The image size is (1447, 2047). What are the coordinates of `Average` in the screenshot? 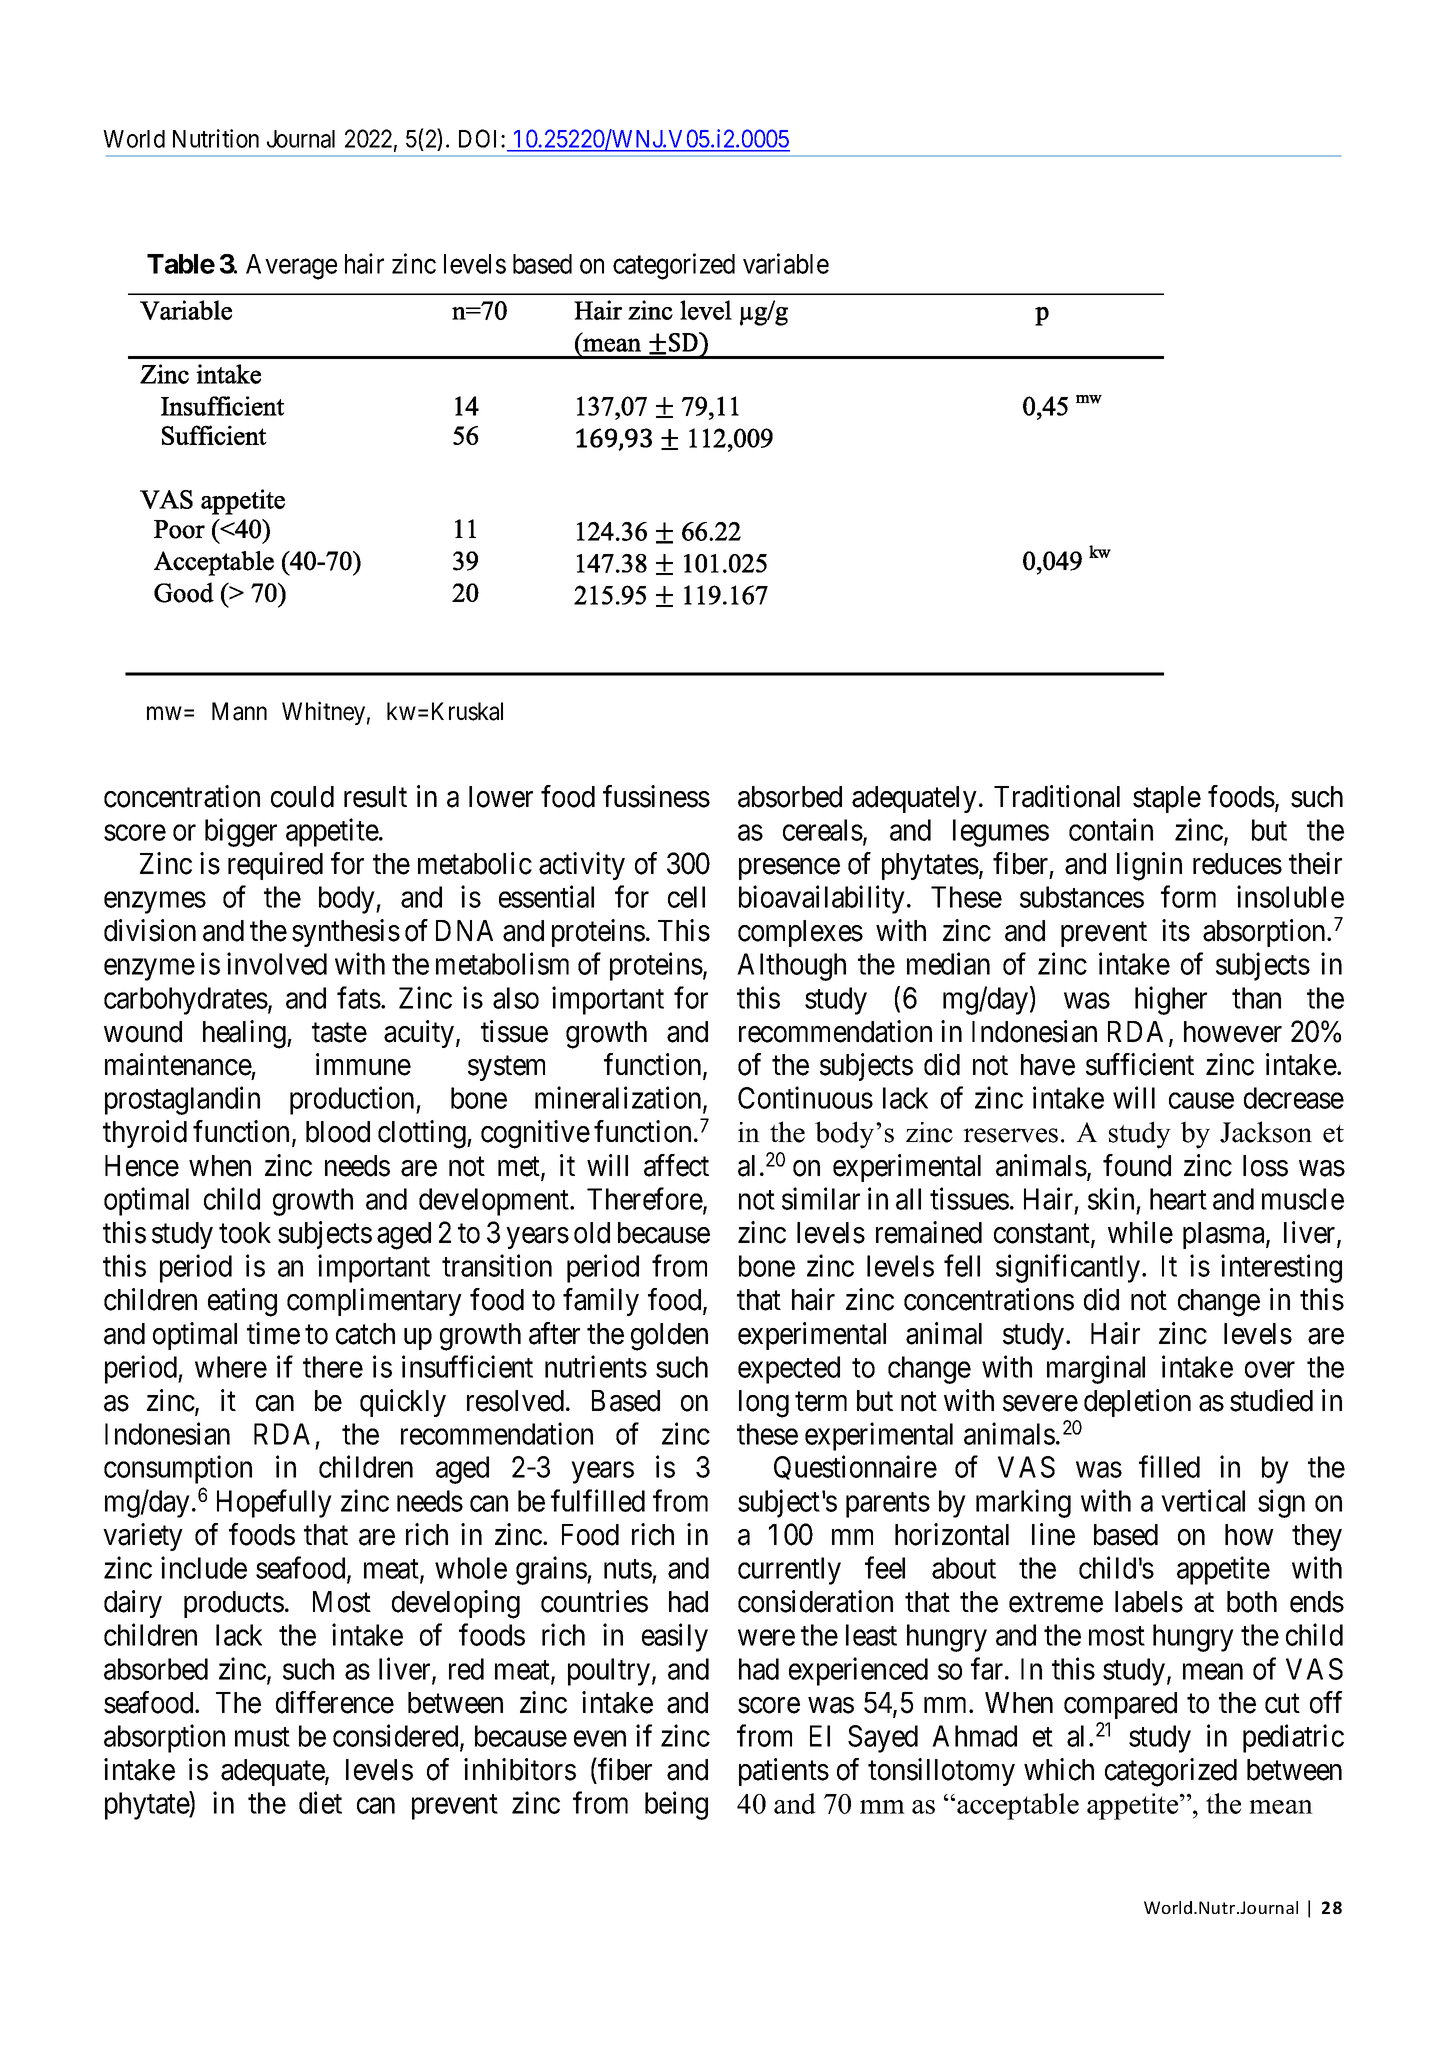 It's located at (291, 267).
